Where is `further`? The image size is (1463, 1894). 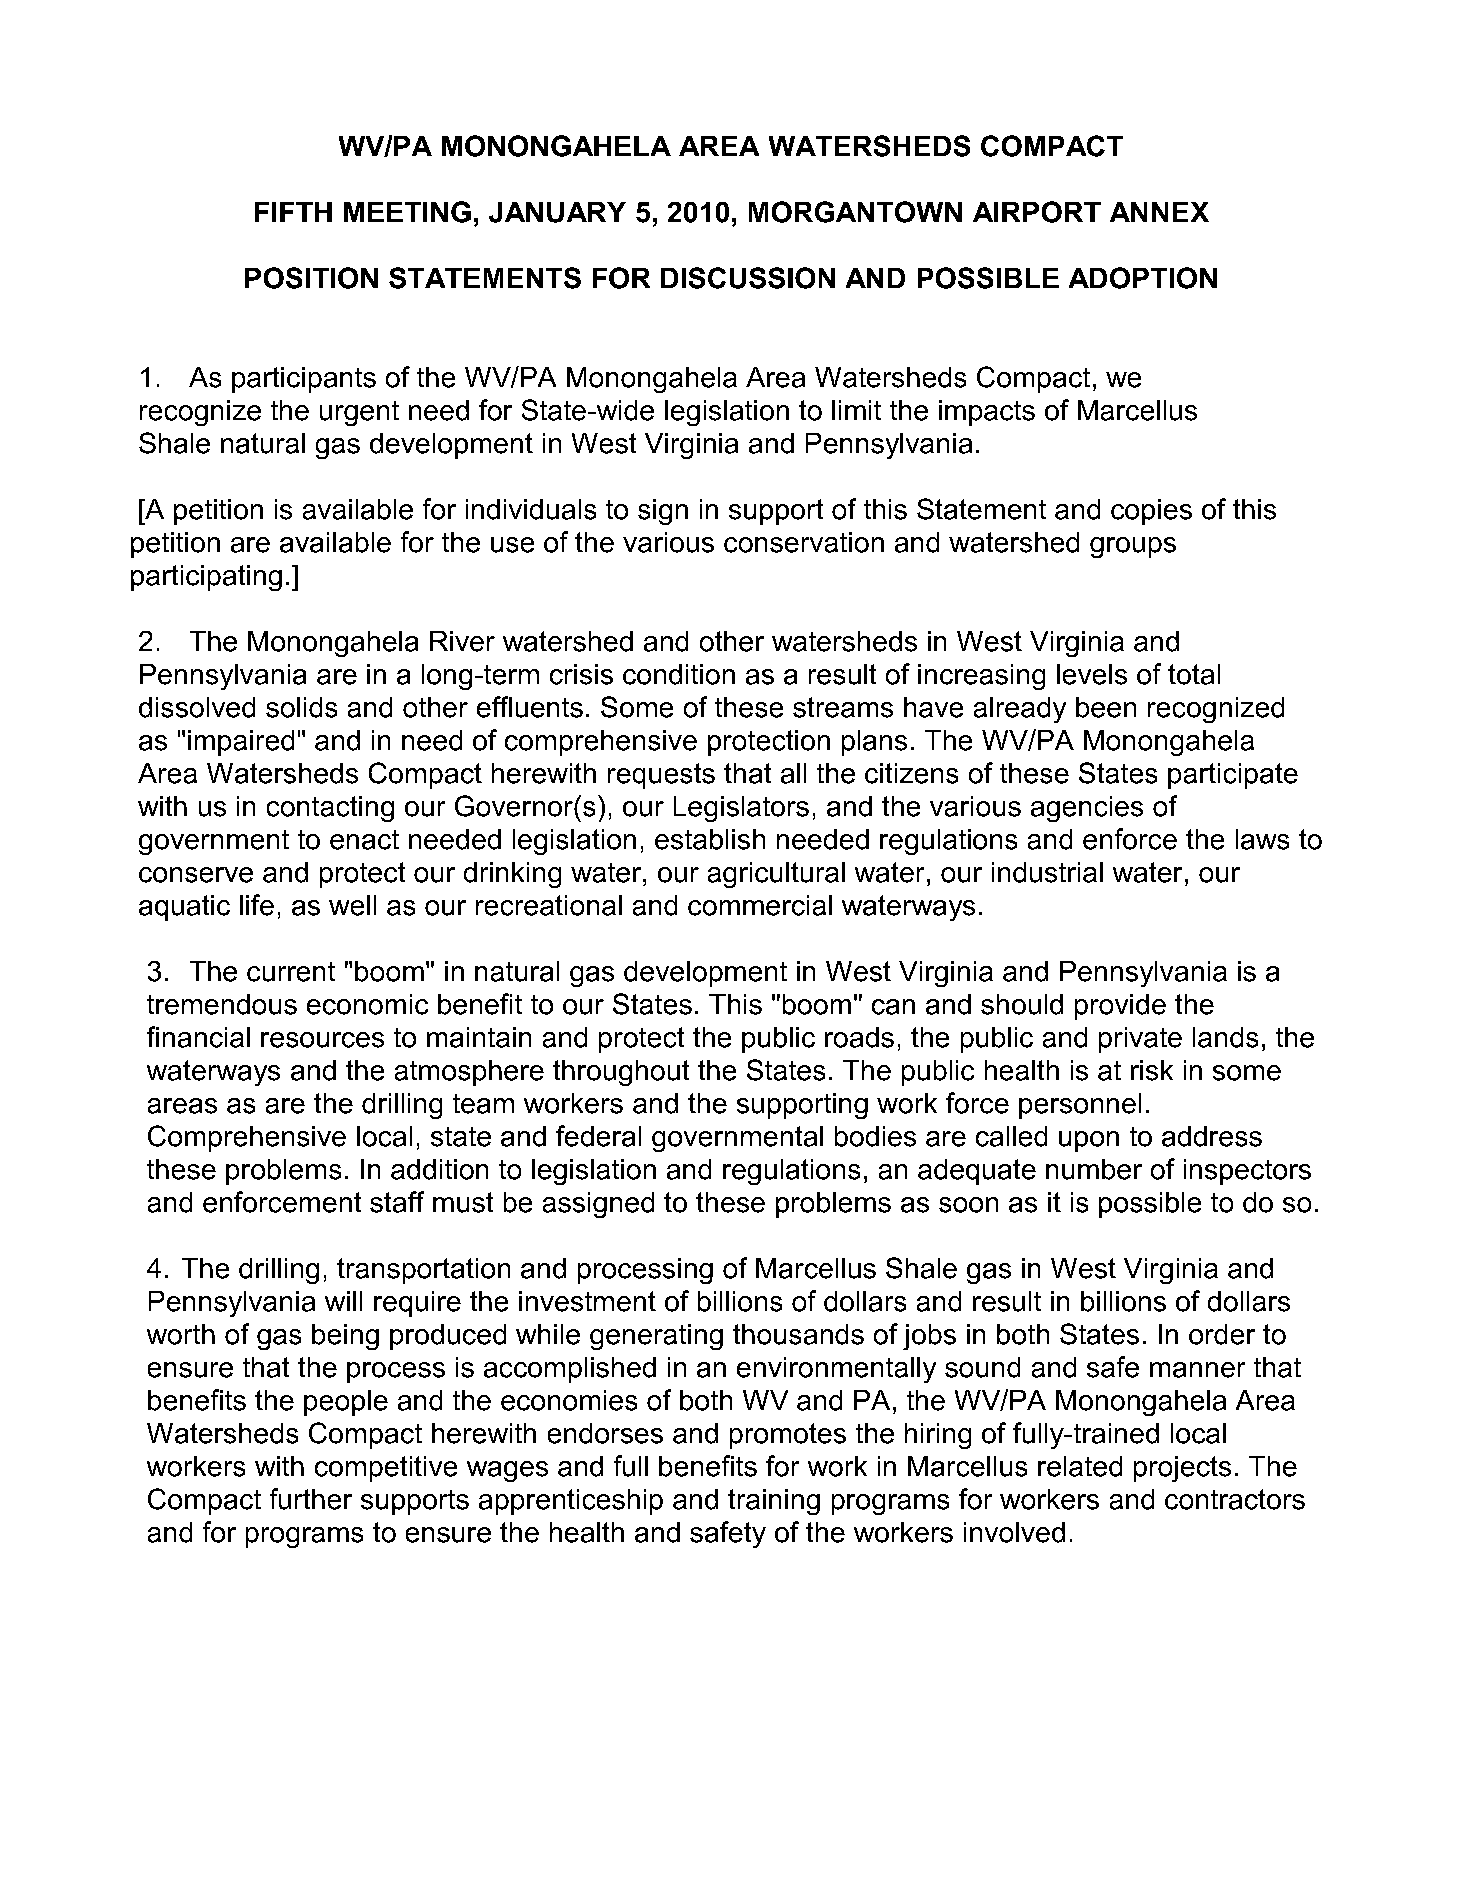
further is located at coordinates (311, 1499).
